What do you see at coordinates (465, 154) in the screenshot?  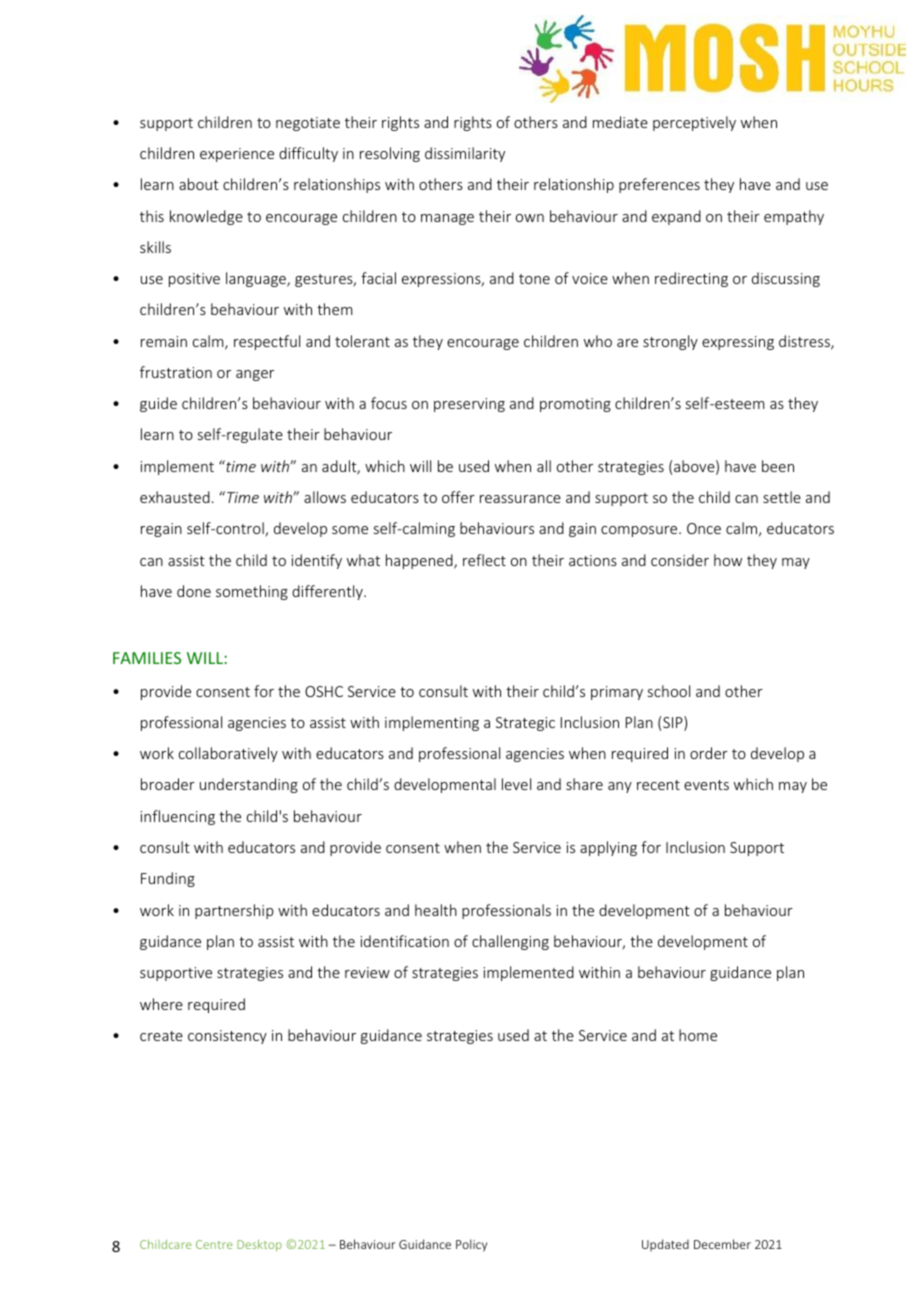 I see `dissimilarity` at bounding box center [465, 154].
